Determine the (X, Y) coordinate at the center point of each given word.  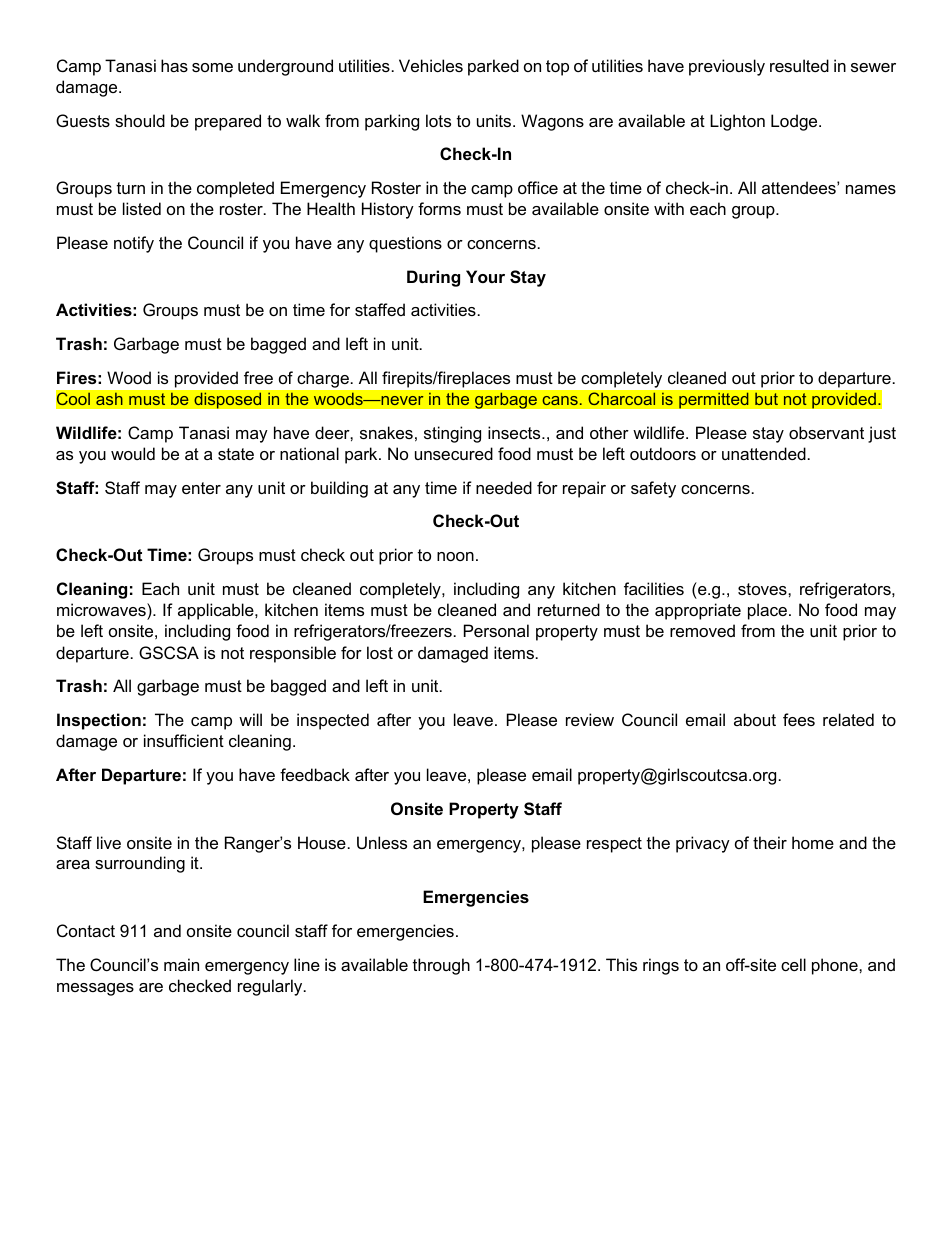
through (441, 966)
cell (793, 964)
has (174, 65)
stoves (763, 589)
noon (455, 556)
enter (201, 488)
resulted (799, 65)
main (181, 964)
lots (438, 120)
